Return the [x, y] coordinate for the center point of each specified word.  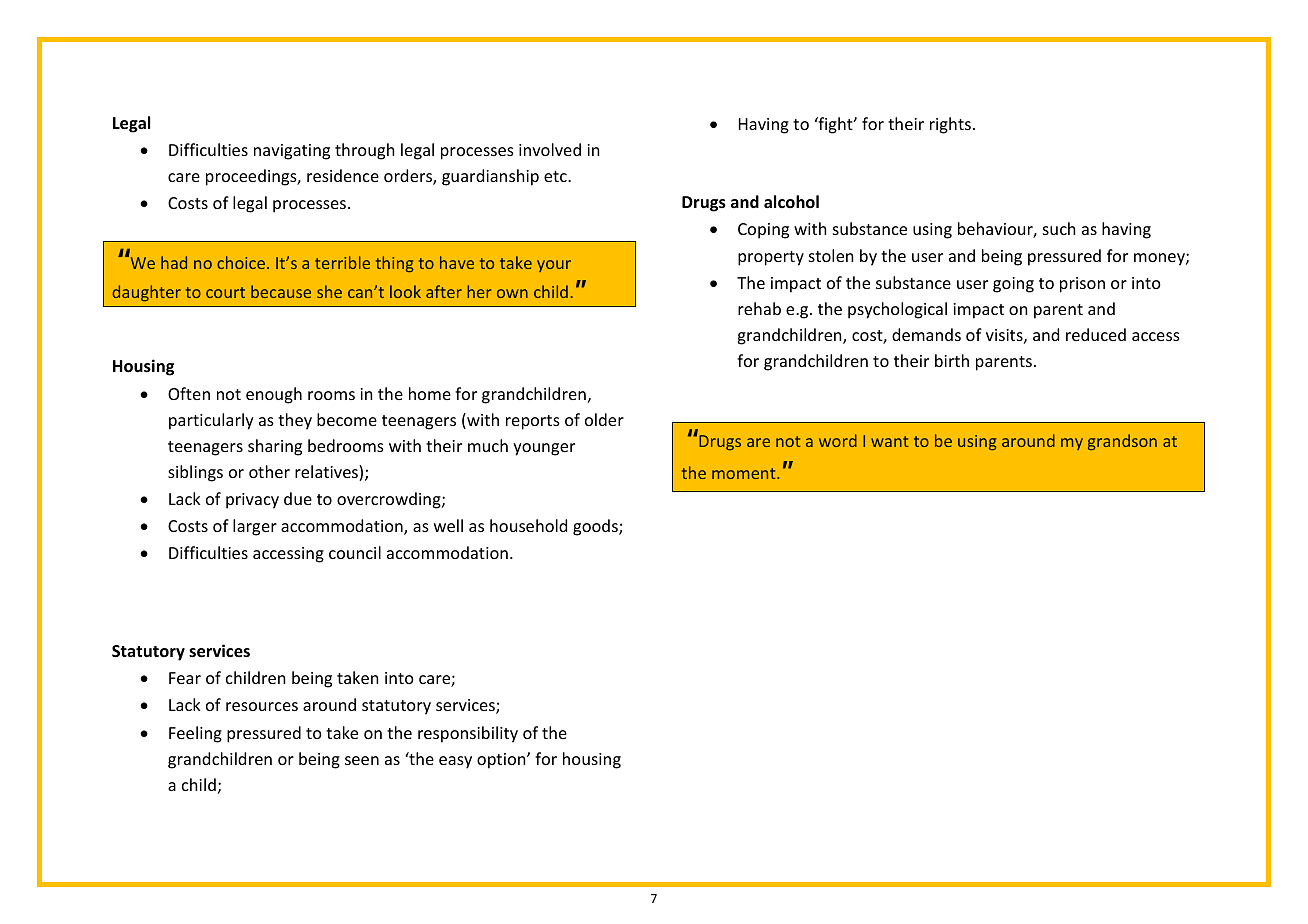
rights [950, 125]
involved [550, 149]
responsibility [468, 734]
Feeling [195, 734]
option [502, 761]
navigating [292, 152]
